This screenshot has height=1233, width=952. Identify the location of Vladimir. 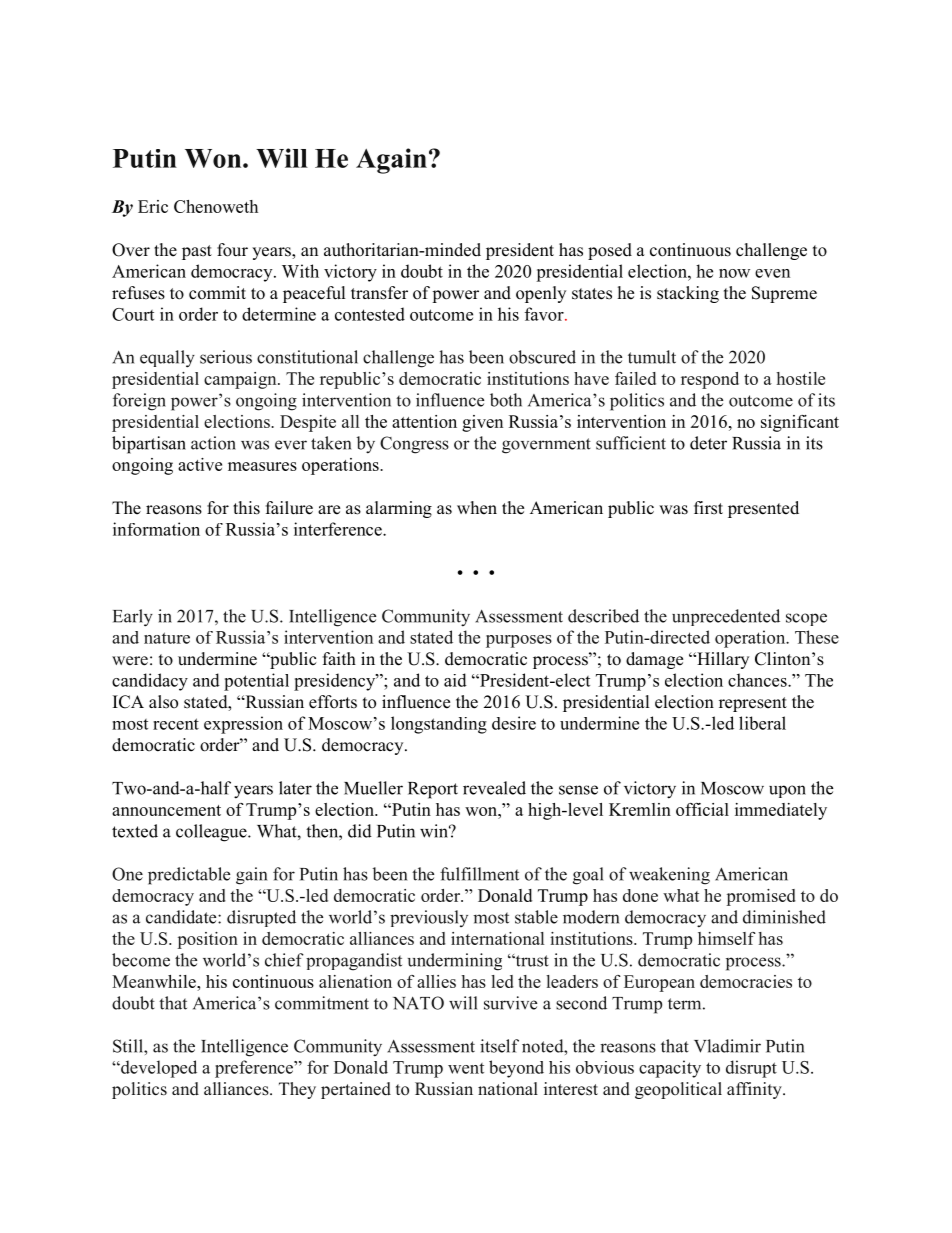
(727, 1046).
